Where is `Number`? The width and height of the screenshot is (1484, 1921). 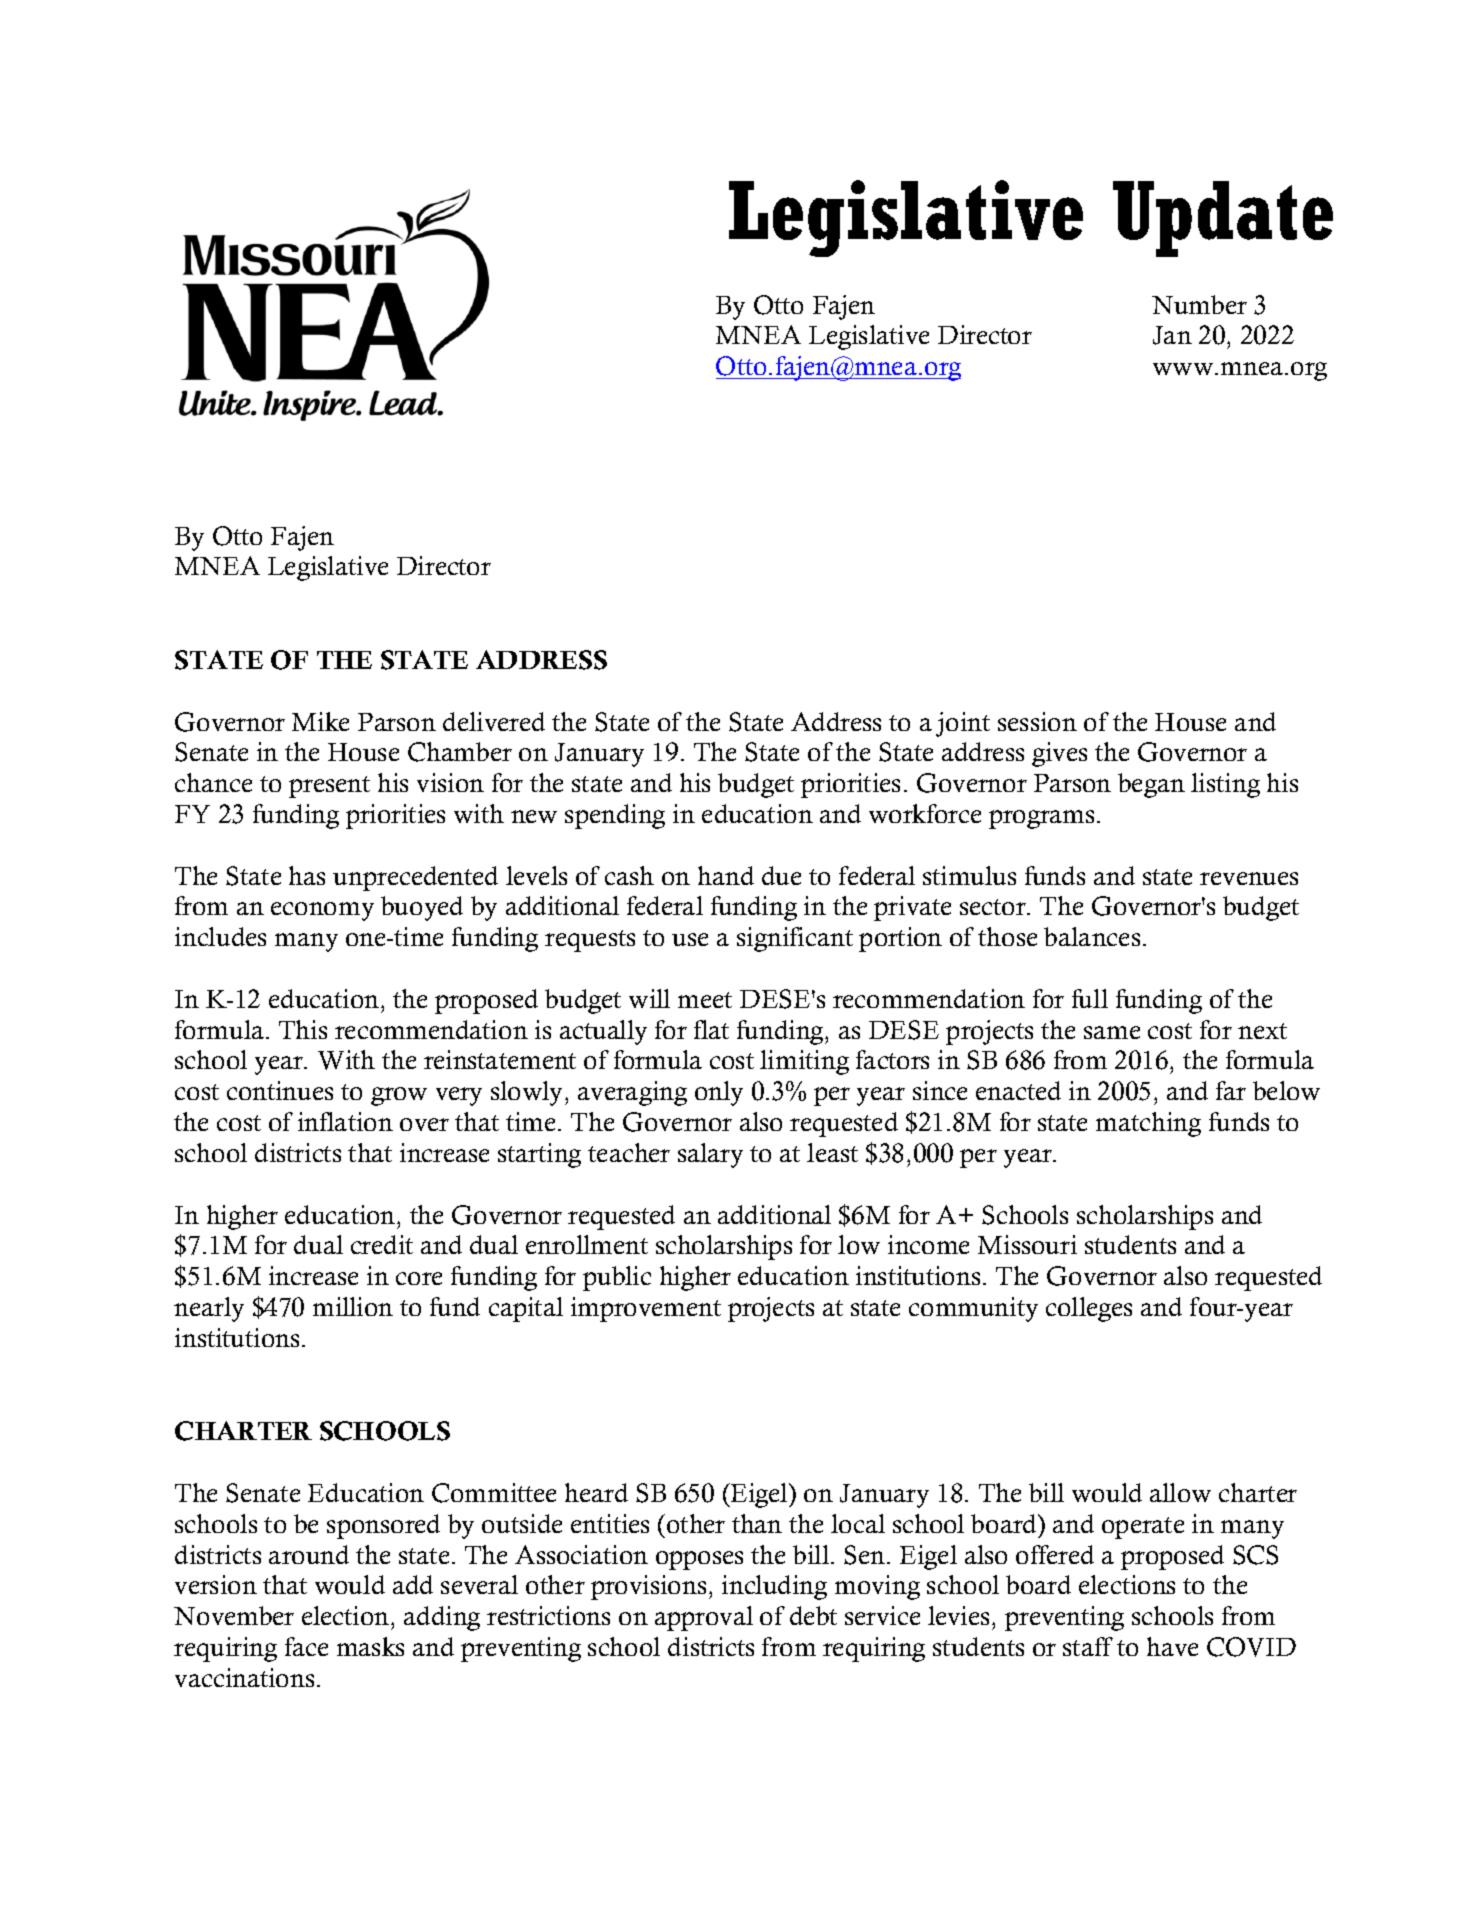 Number is located at coordinates (1199, 304).
